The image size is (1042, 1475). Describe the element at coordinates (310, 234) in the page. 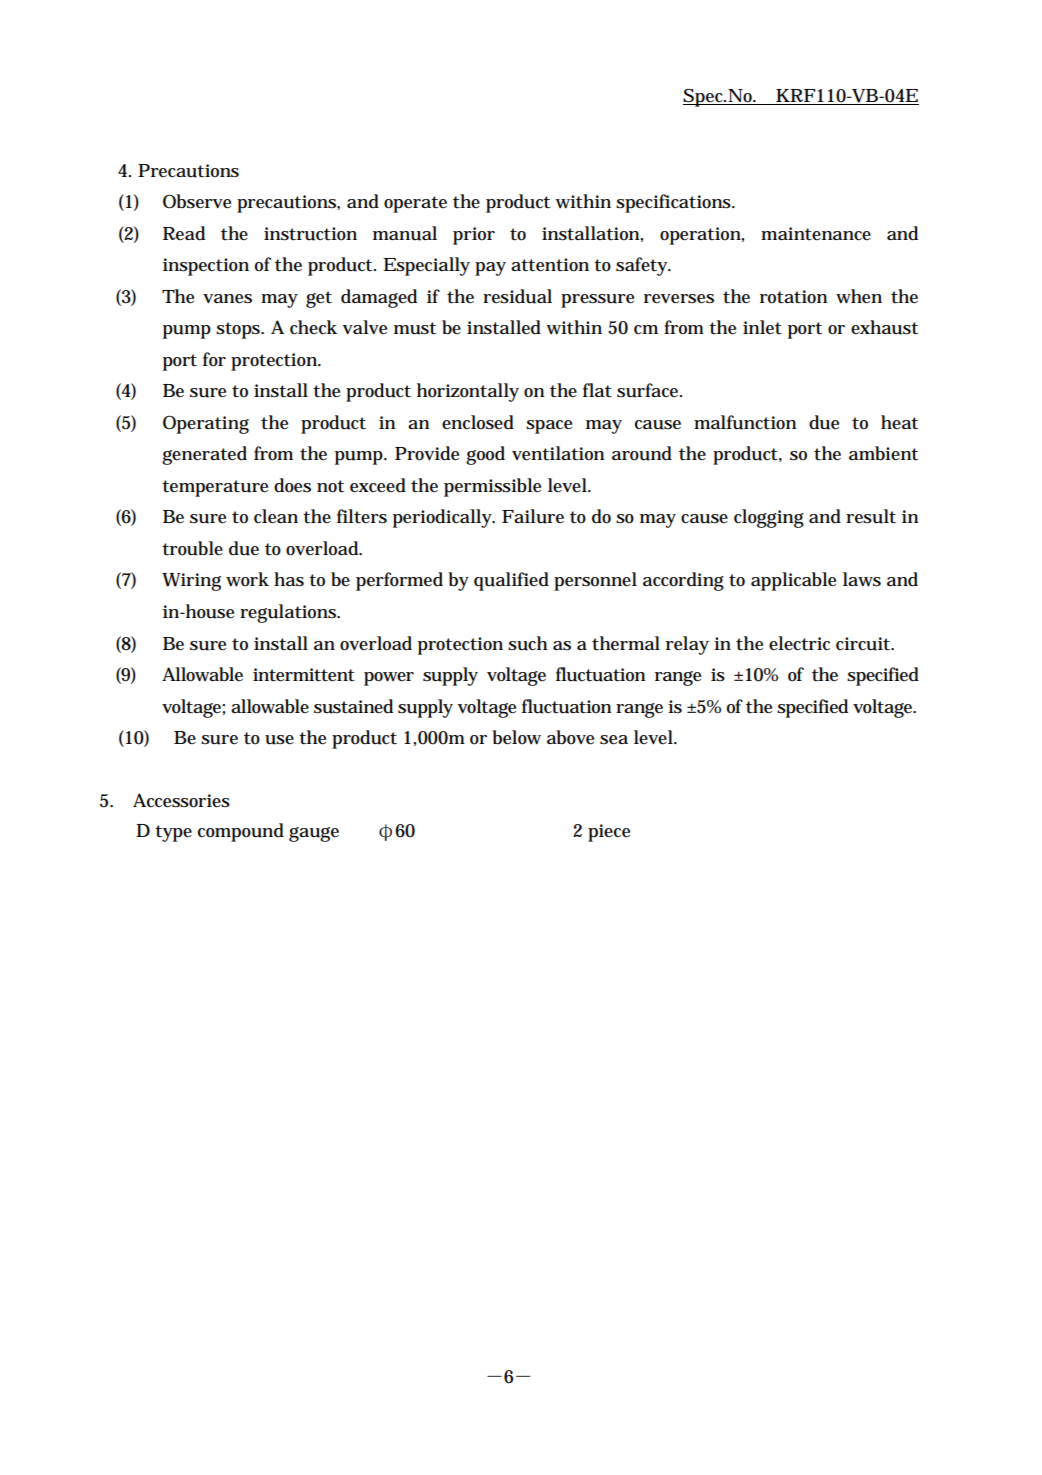

I see `instruction` at that location.
